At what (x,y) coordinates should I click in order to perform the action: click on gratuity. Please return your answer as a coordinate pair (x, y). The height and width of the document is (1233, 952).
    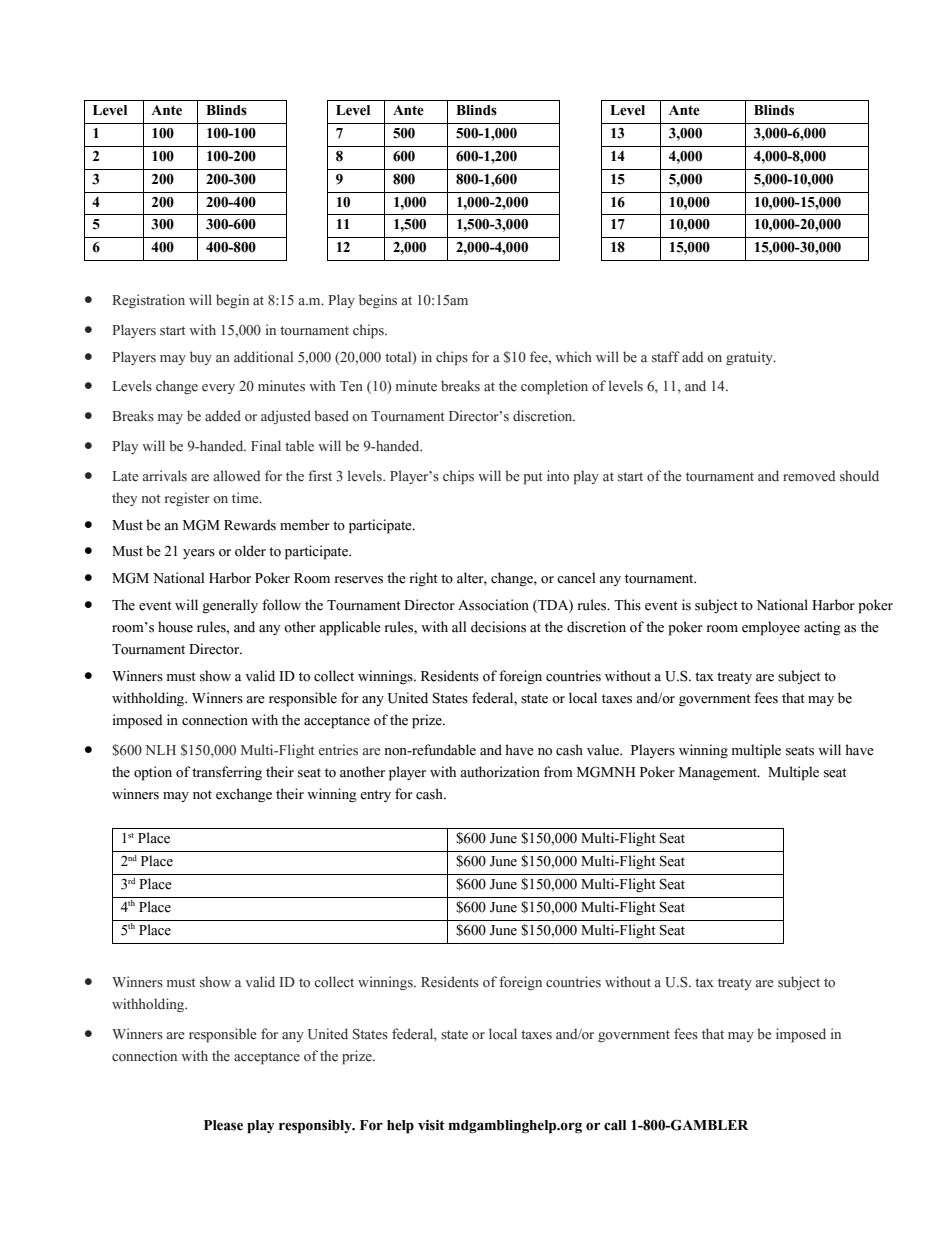
    Looking at the image, I should click on (750, 358).
